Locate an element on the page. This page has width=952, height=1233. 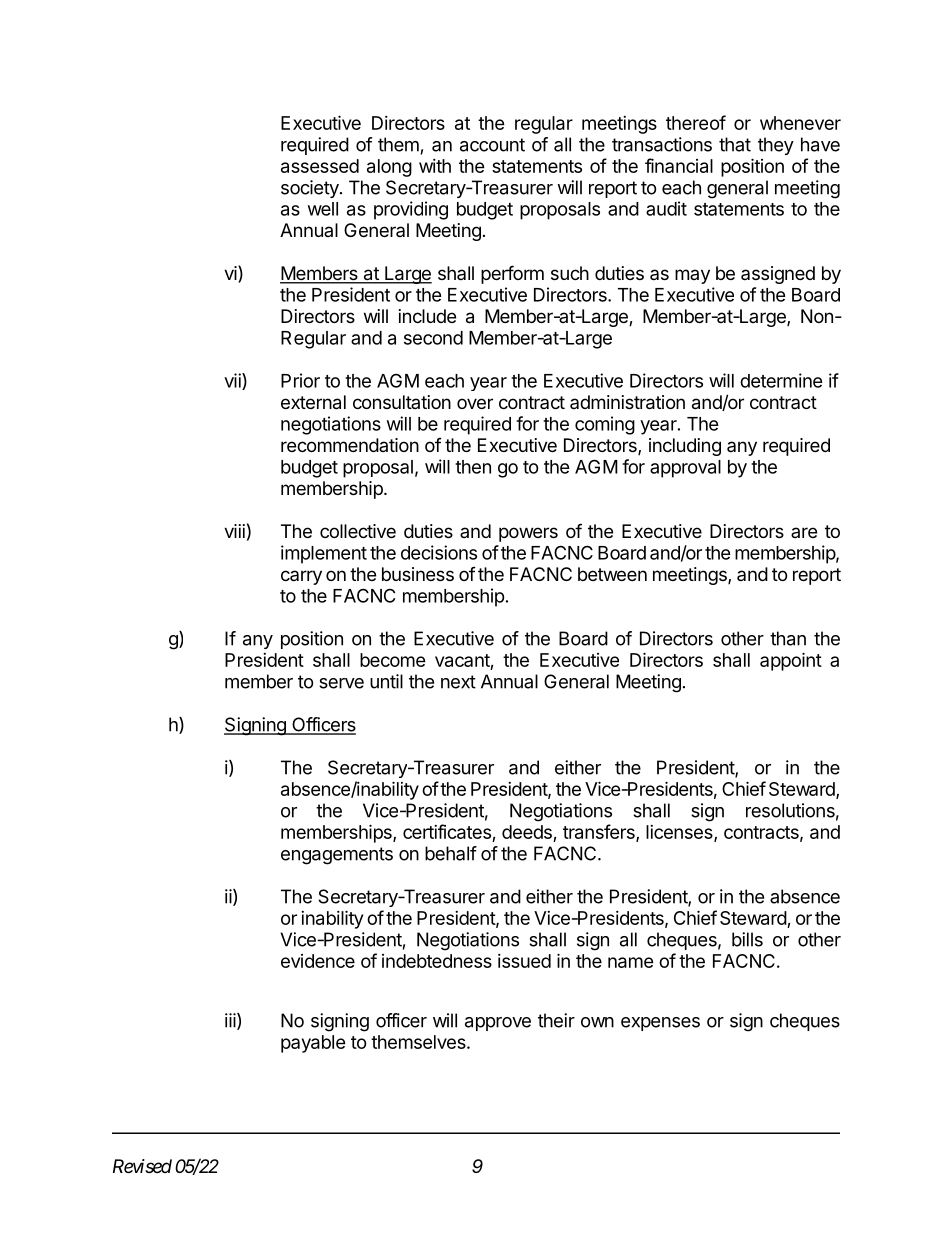
licenses is located at coordinates (680, 833).
